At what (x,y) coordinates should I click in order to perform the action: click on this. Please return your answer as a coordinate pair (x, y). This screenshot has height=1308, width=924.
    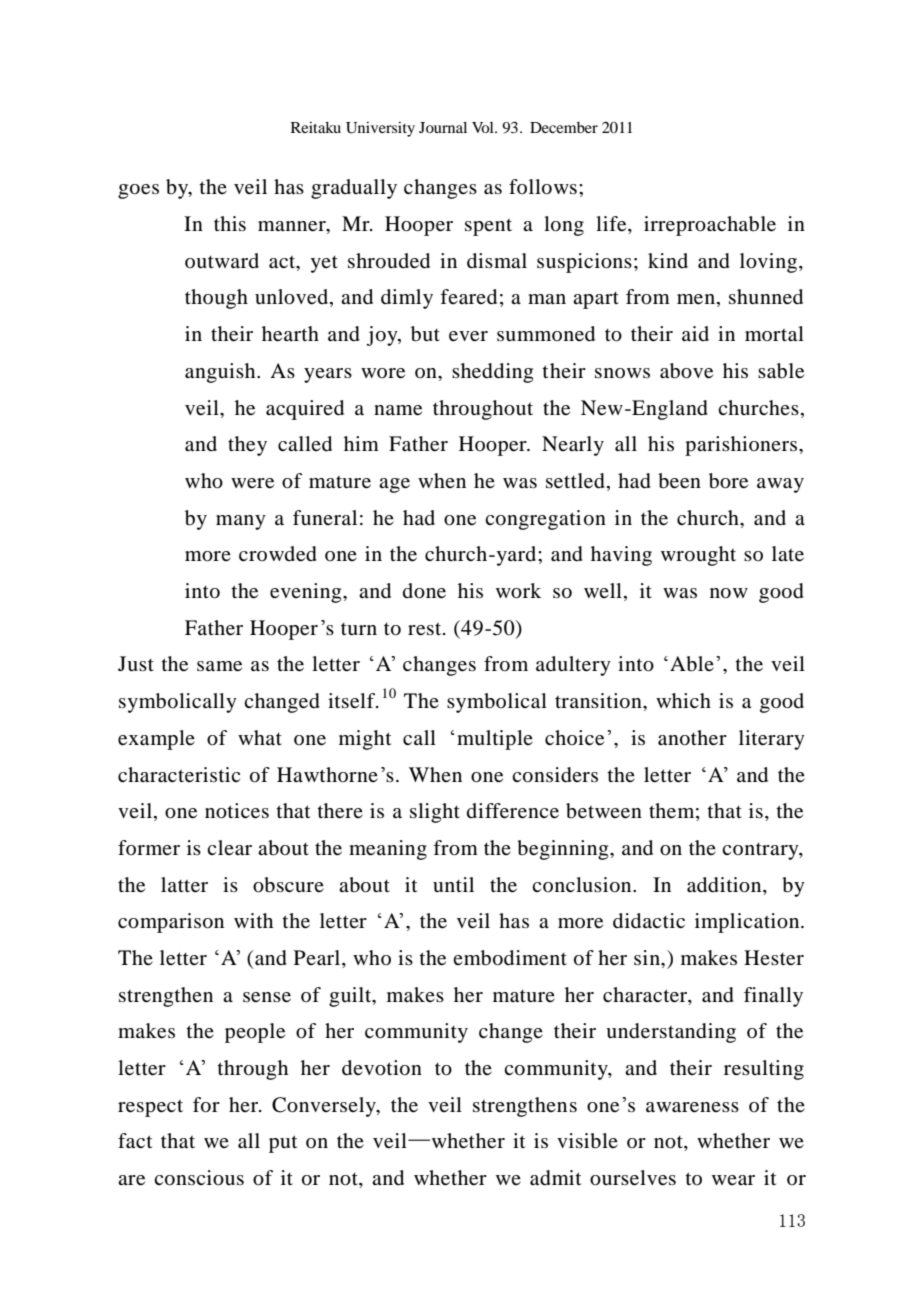
    Looking at the image, I should click on (230, 223).
